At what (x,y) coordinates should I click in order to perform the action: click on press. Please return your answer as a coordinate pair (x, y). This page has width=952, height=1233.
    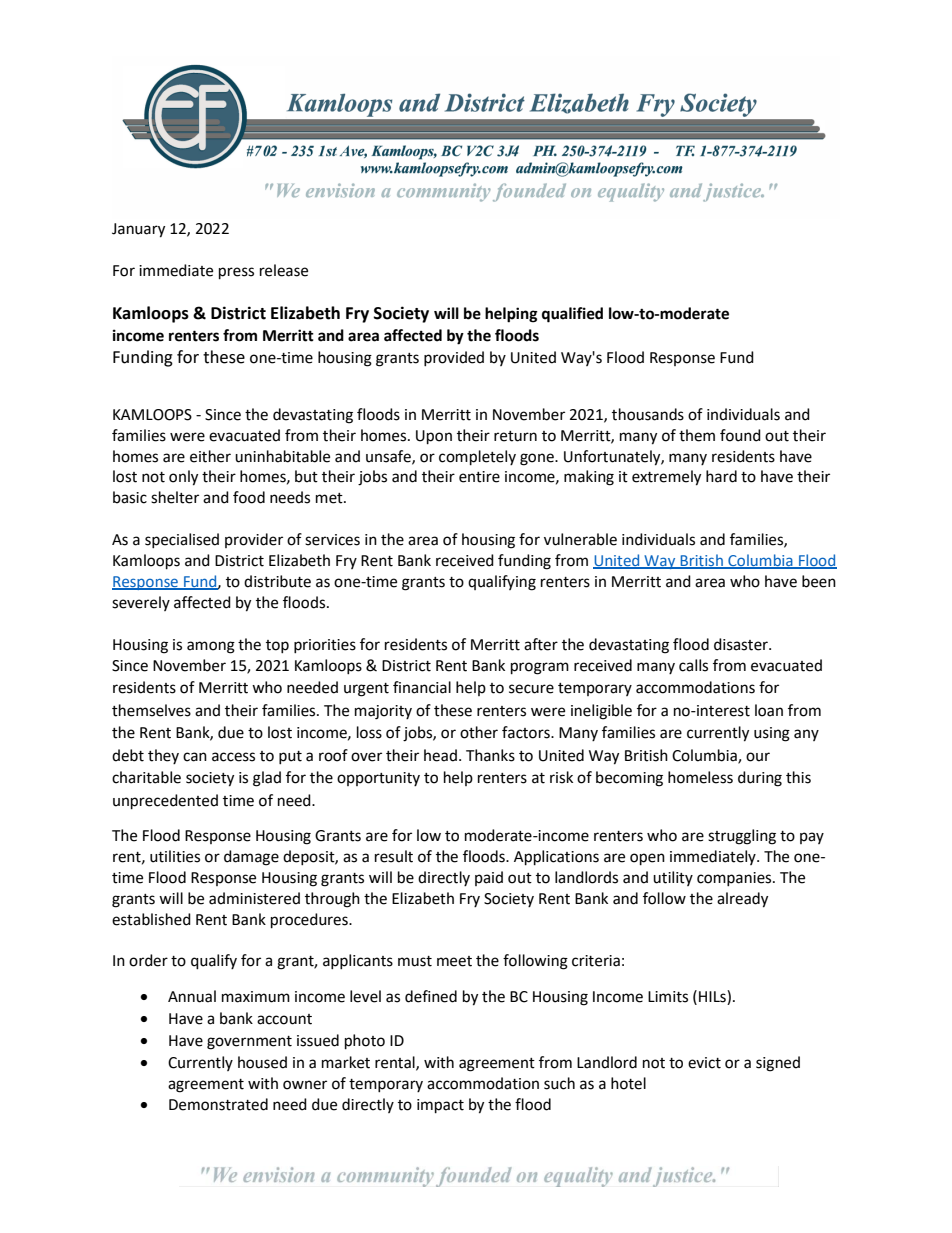
    Looking at the image, I should click on (236, 273).
